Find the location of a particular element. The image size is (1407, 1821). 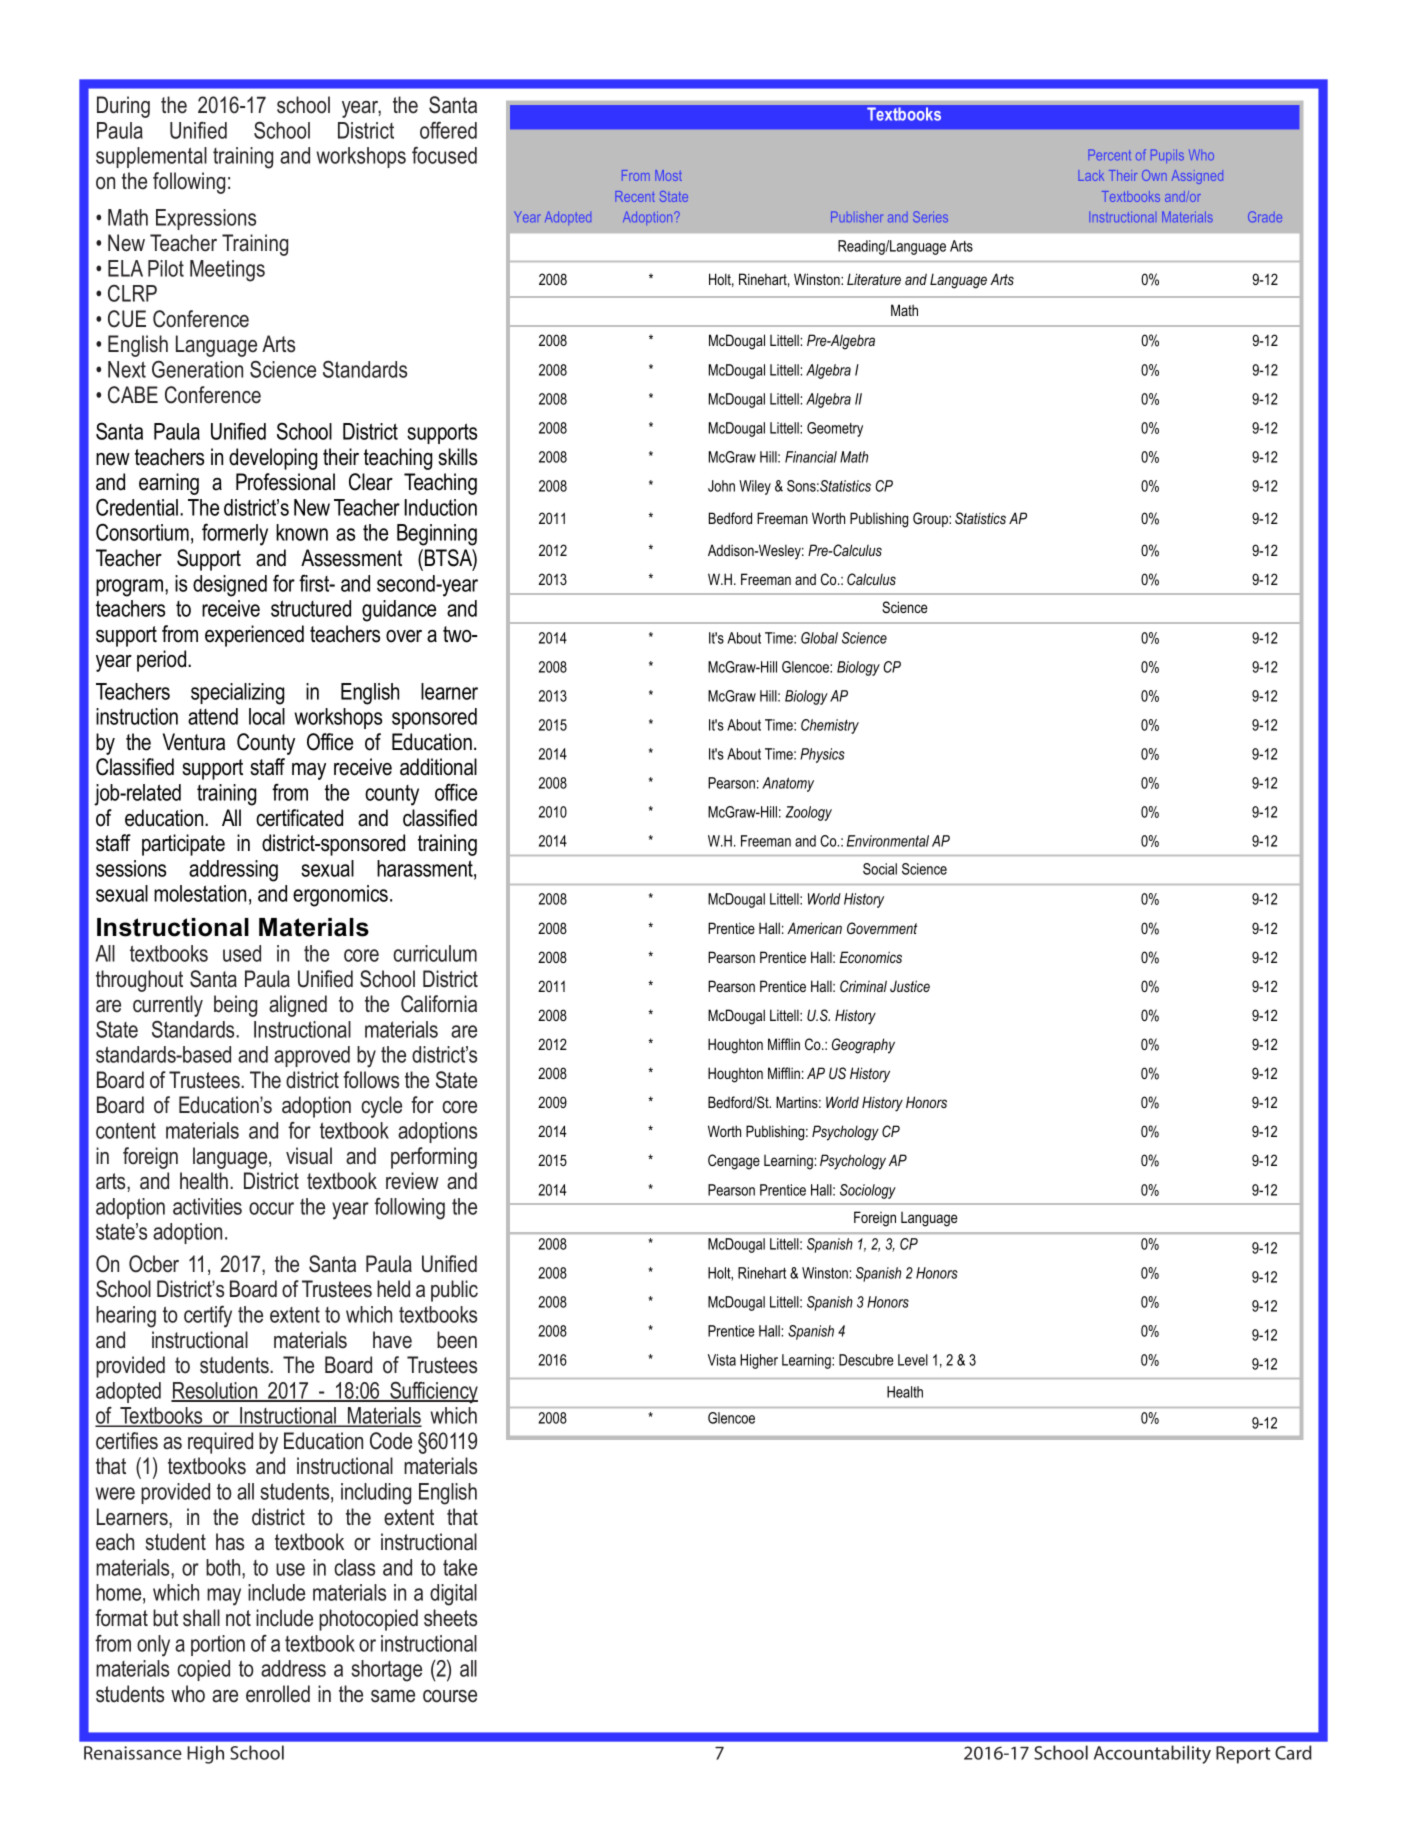

Expressions is located at coordinates (206, 219).
